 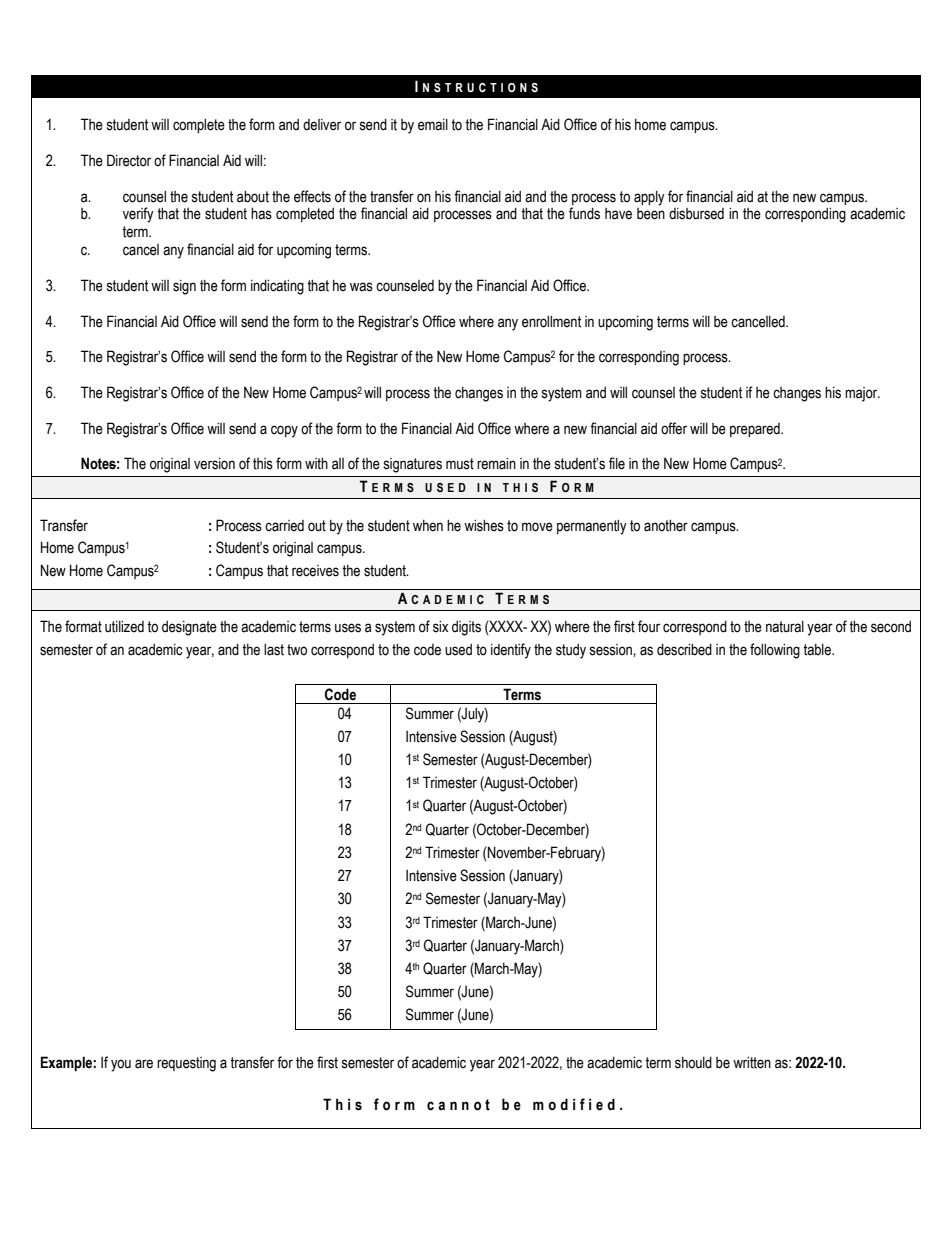 What do you see at coordinates (696, 214) in the document?
I see `disbursed` at bounding box center [696, 214].
